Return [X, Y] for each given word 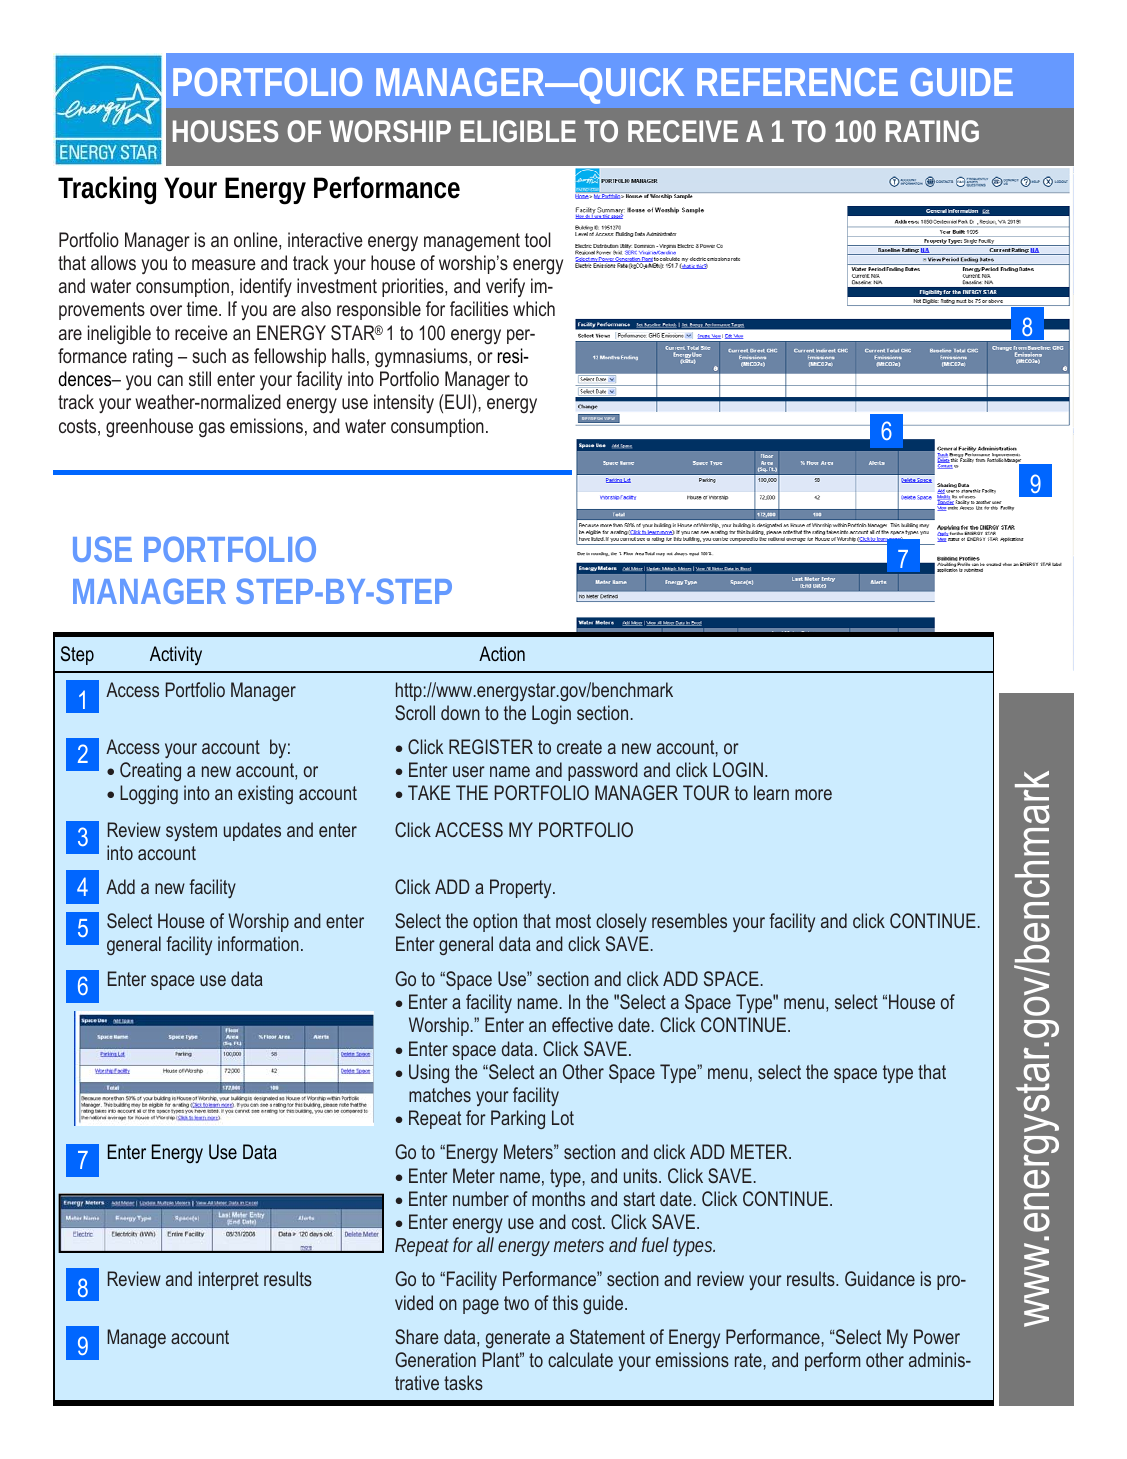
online [257, 241]
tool [538, 239]
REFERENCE [797, 82]
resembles [689, 920]
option [495, 922]
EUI [459, 403]
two [516, 1303]
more [813, 794]
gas [212, 429]
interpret [229, 1280]
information [258, 943]
